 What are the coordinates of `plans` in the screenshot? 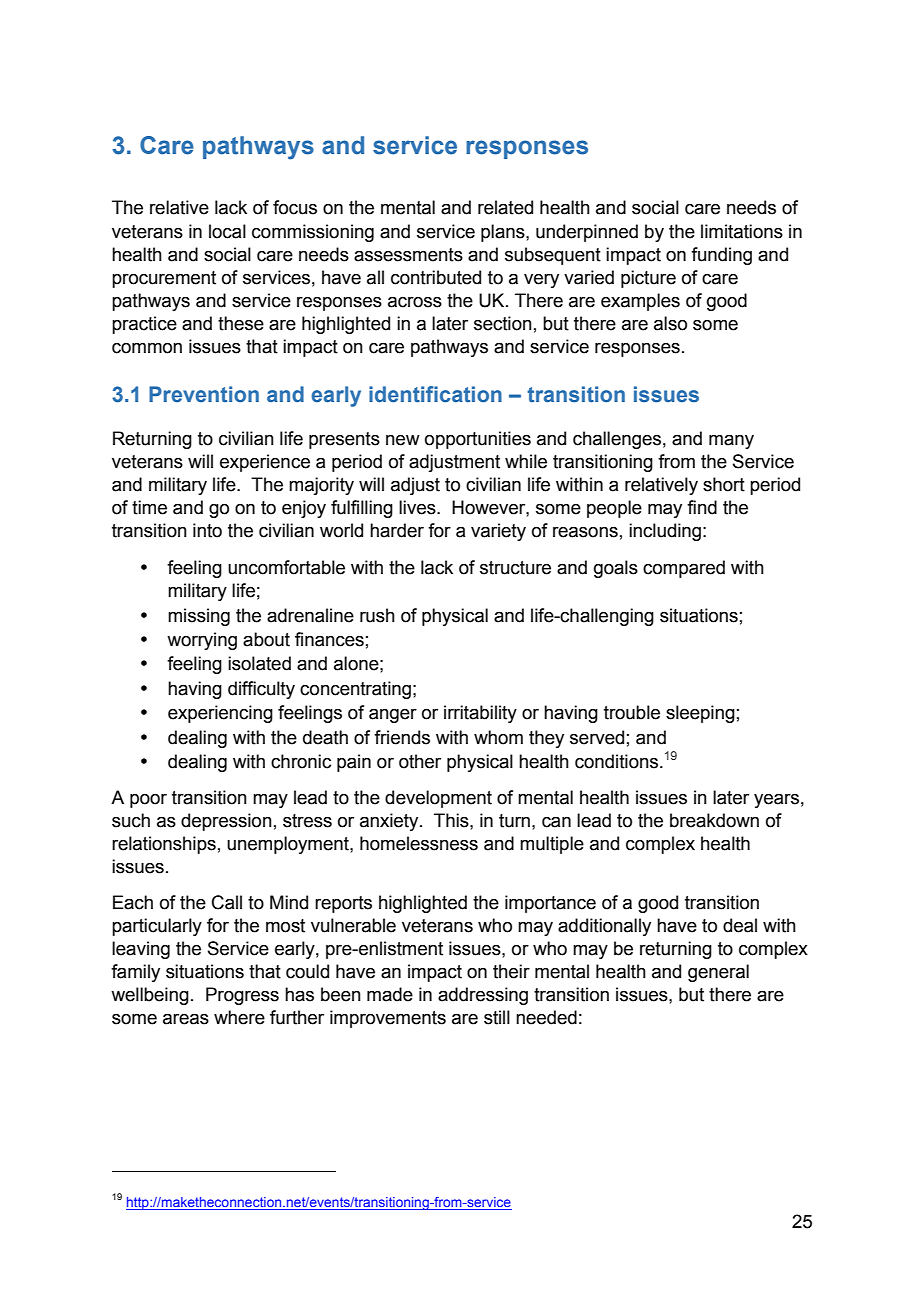 It's located at (504, 233).
